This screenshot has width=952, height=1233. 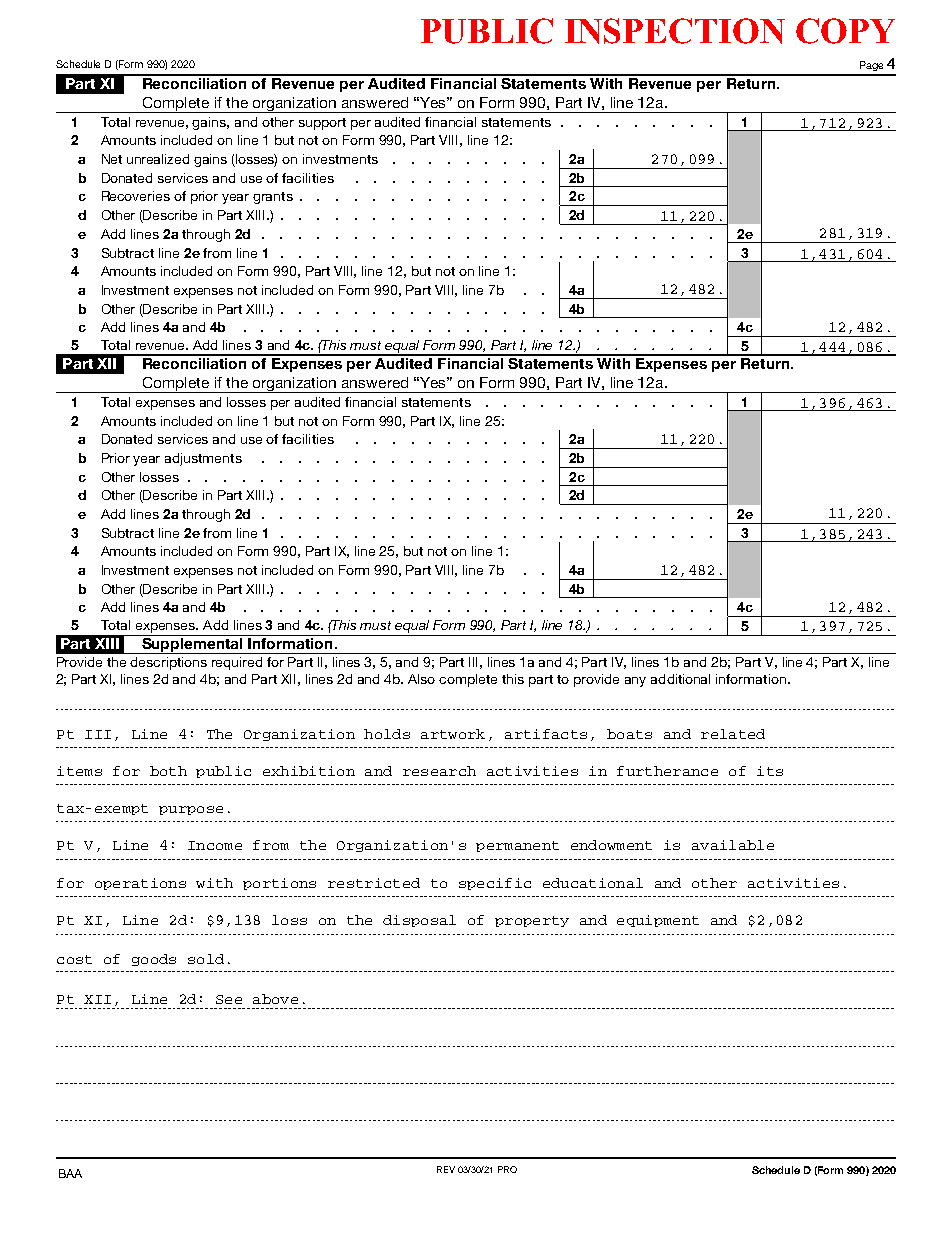 I want to click on additional, so click(x=680, y=679).
